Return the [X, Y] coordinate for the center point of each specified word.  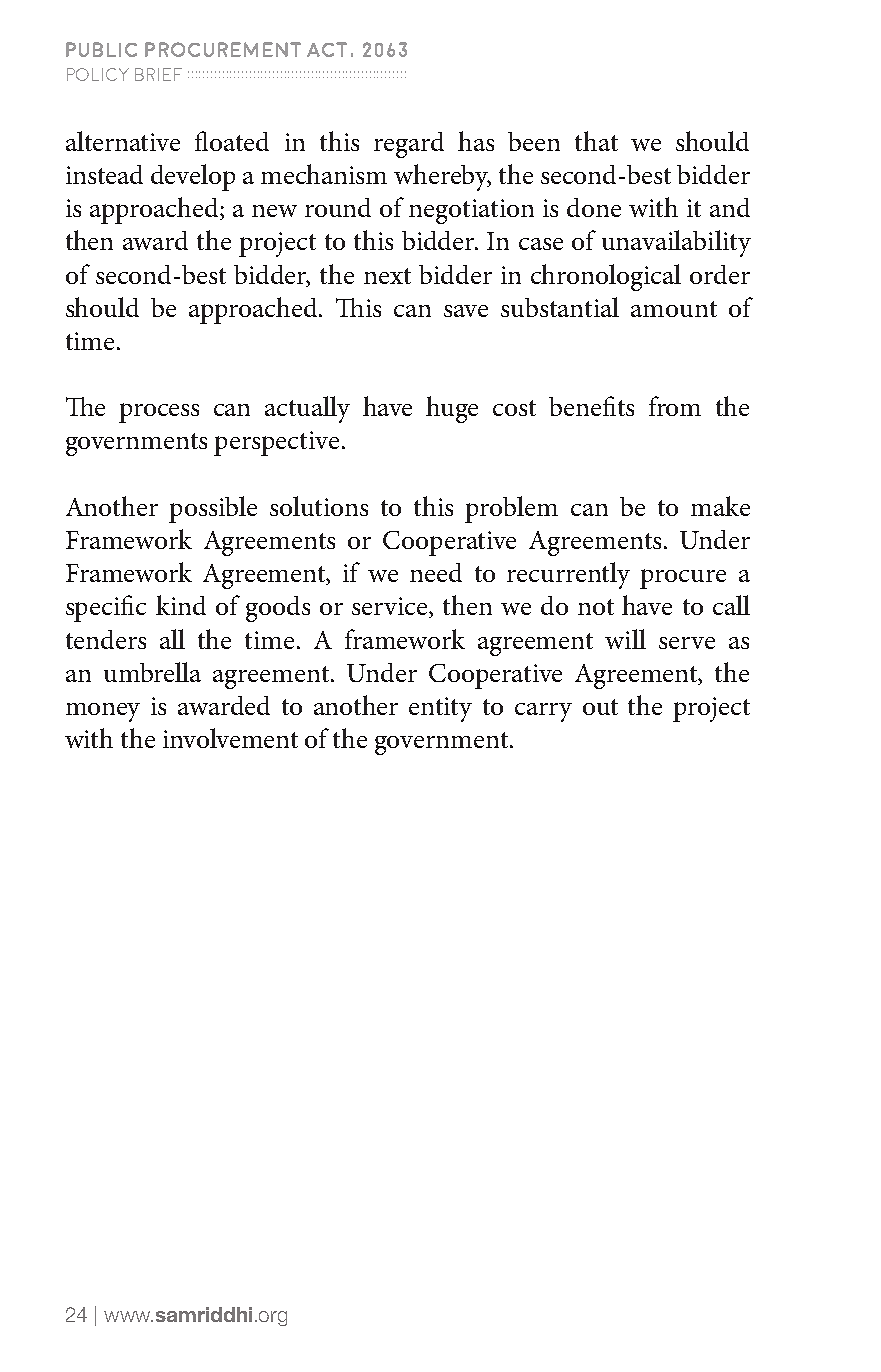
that [596, 141]
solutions [319, 506]
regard [409, 145]
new [274, 211]
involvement [230, 738]
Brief [158, 74]
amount [674, 309]
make [720, 506]
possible [213, 509]
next [387, 276]
